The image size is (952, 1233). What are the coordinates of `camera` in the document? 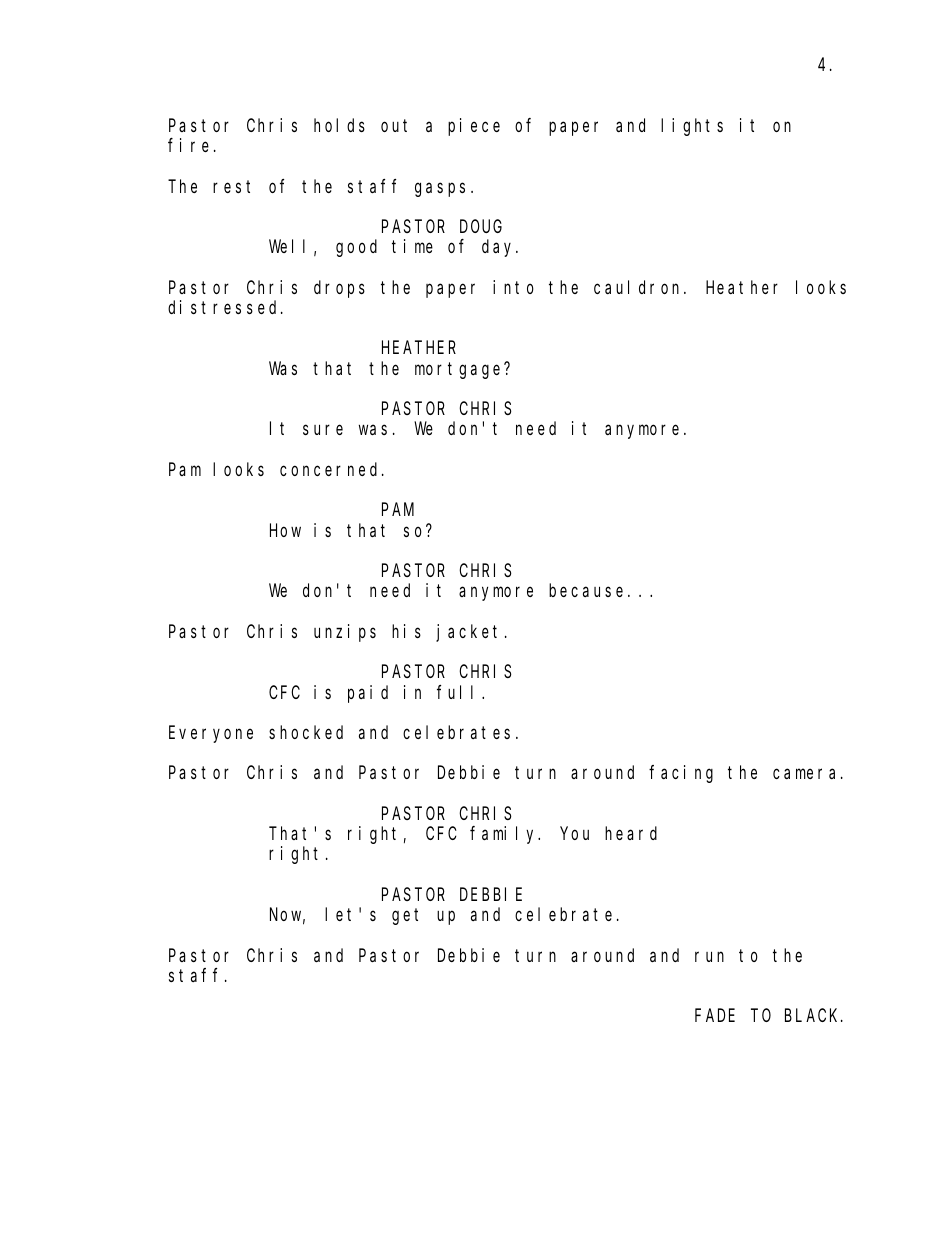 It's located at (807, 774).
